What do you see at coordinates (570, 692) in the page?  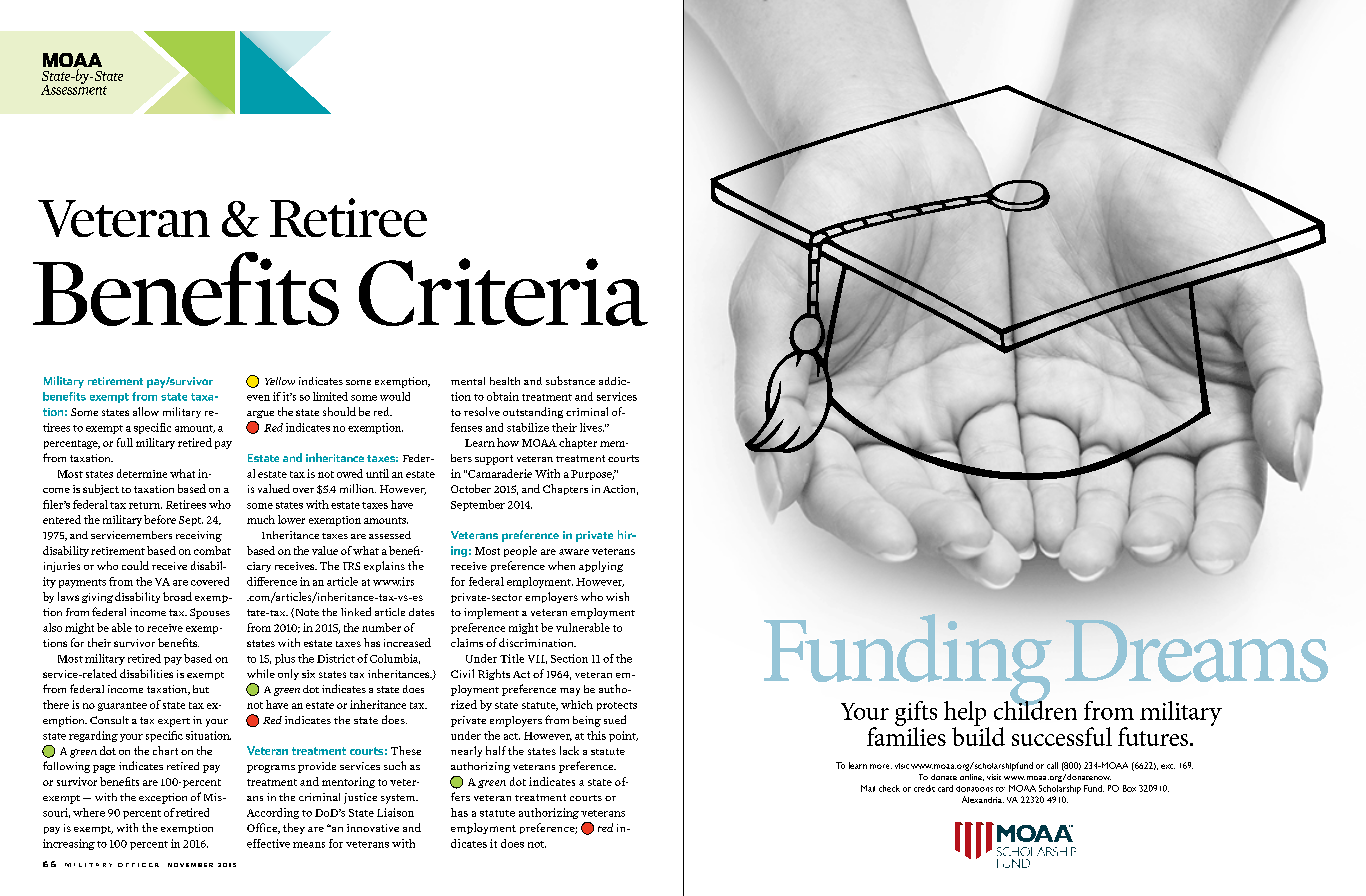 I see `may` at bounding box center [570, 692].
